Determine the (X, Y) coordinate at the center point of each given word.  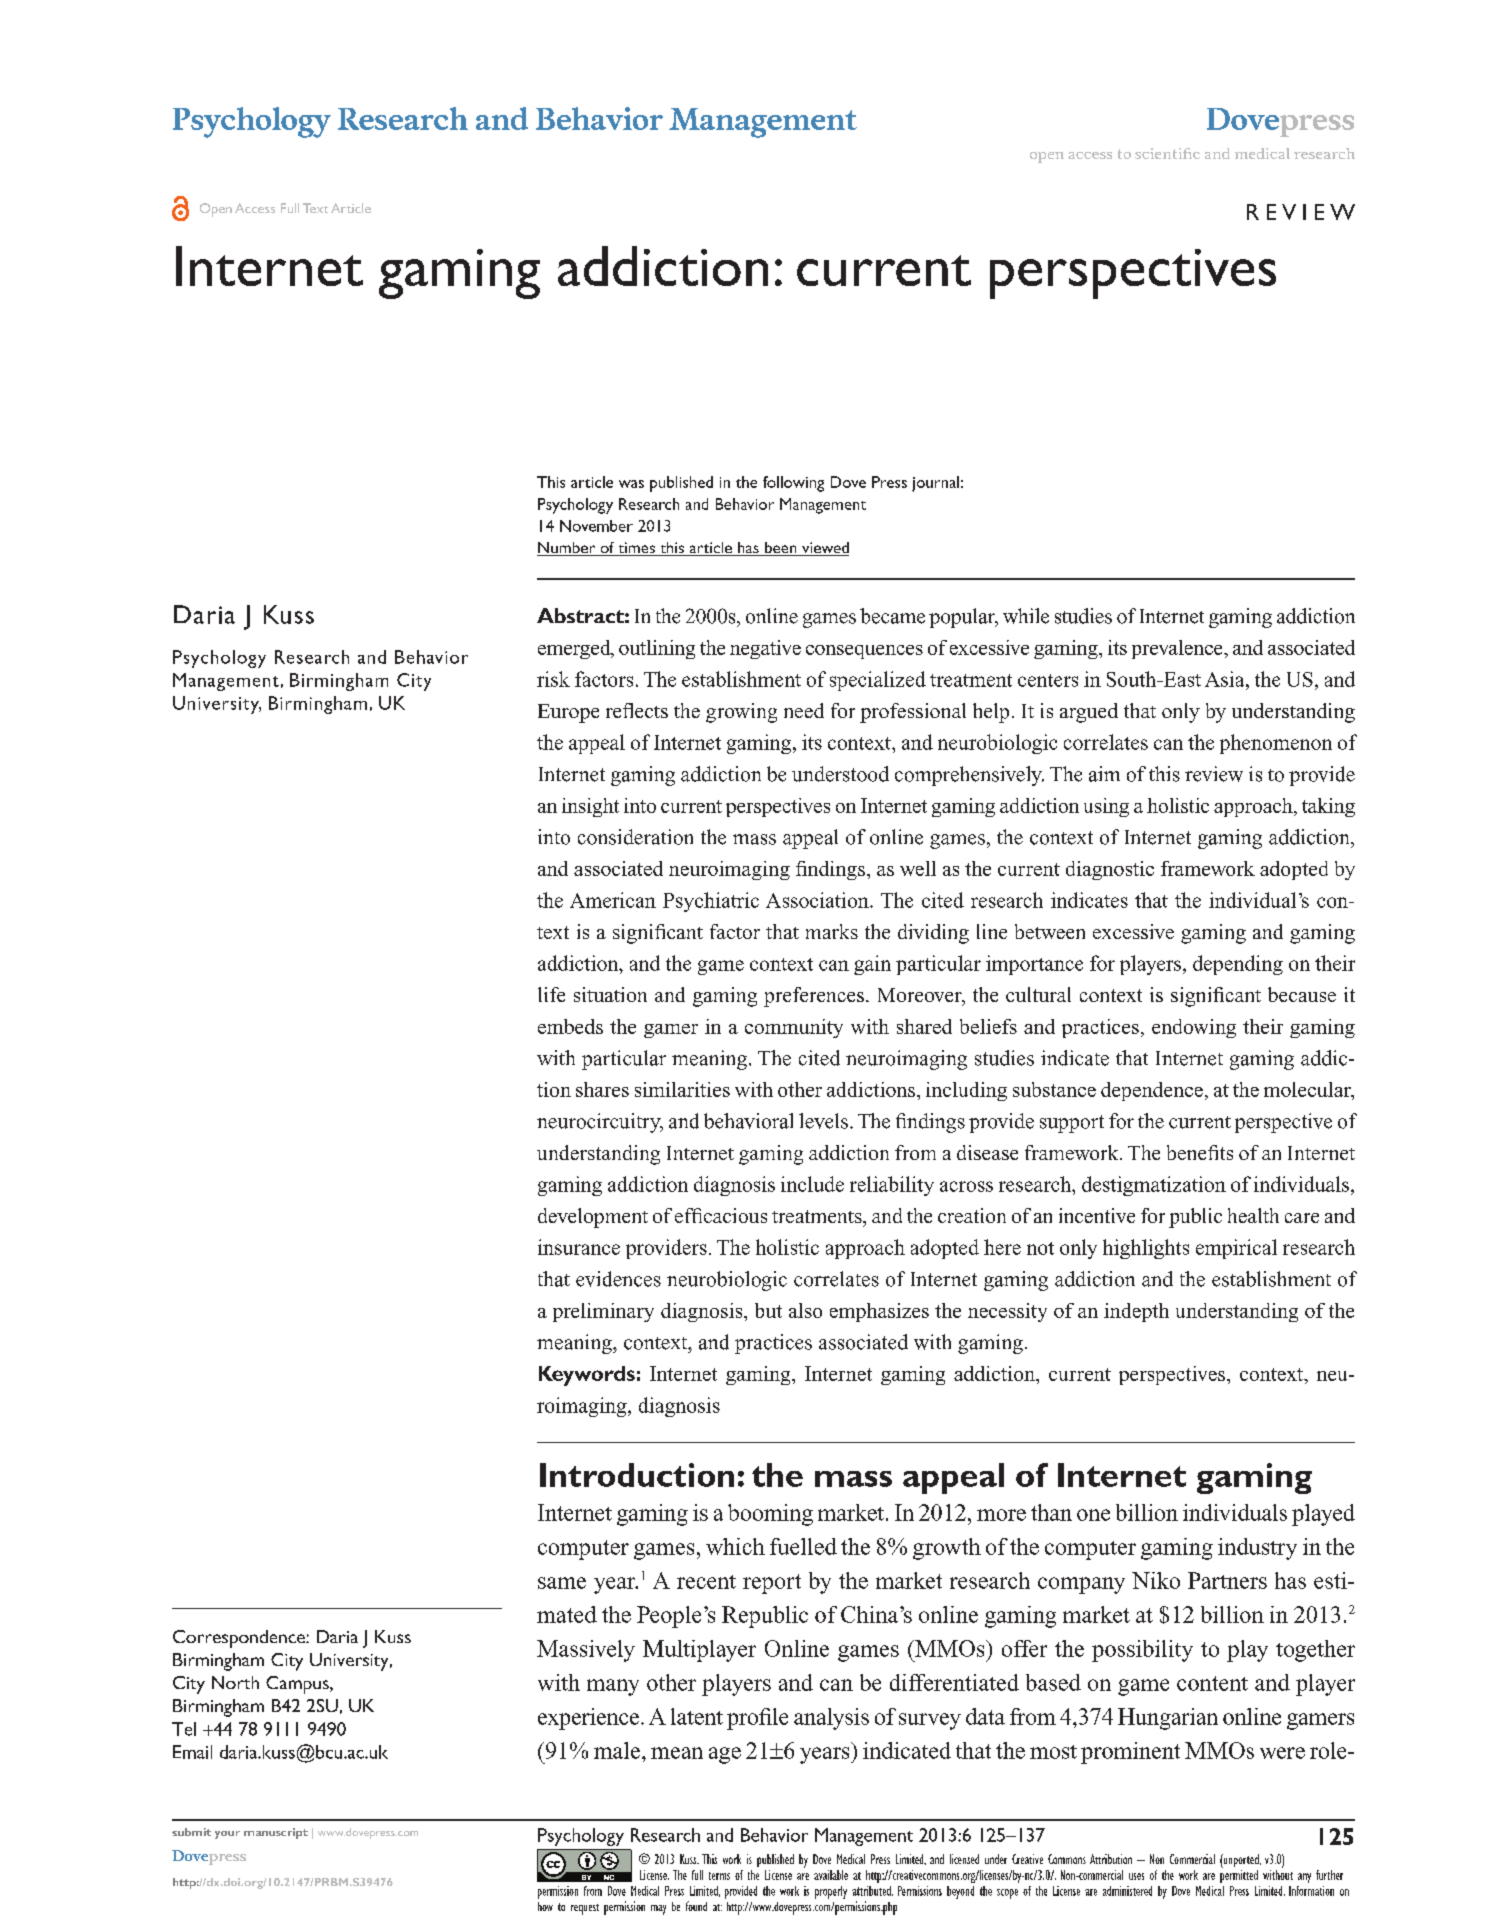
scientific (1167, 153)
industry (1257, 1549)
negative (765, 649)
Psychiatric (711, 902)
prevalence (1178, 649)
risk (553, 679)
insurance (579, 1247)
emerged (575, 649)
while (1026, 616)
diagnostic (1110, 870)
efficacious (721, 1215)
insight (590, 807)
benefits (1200, 1152)
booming (770, 1515)
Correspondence (240, 1639)
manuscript (276, 1833)
